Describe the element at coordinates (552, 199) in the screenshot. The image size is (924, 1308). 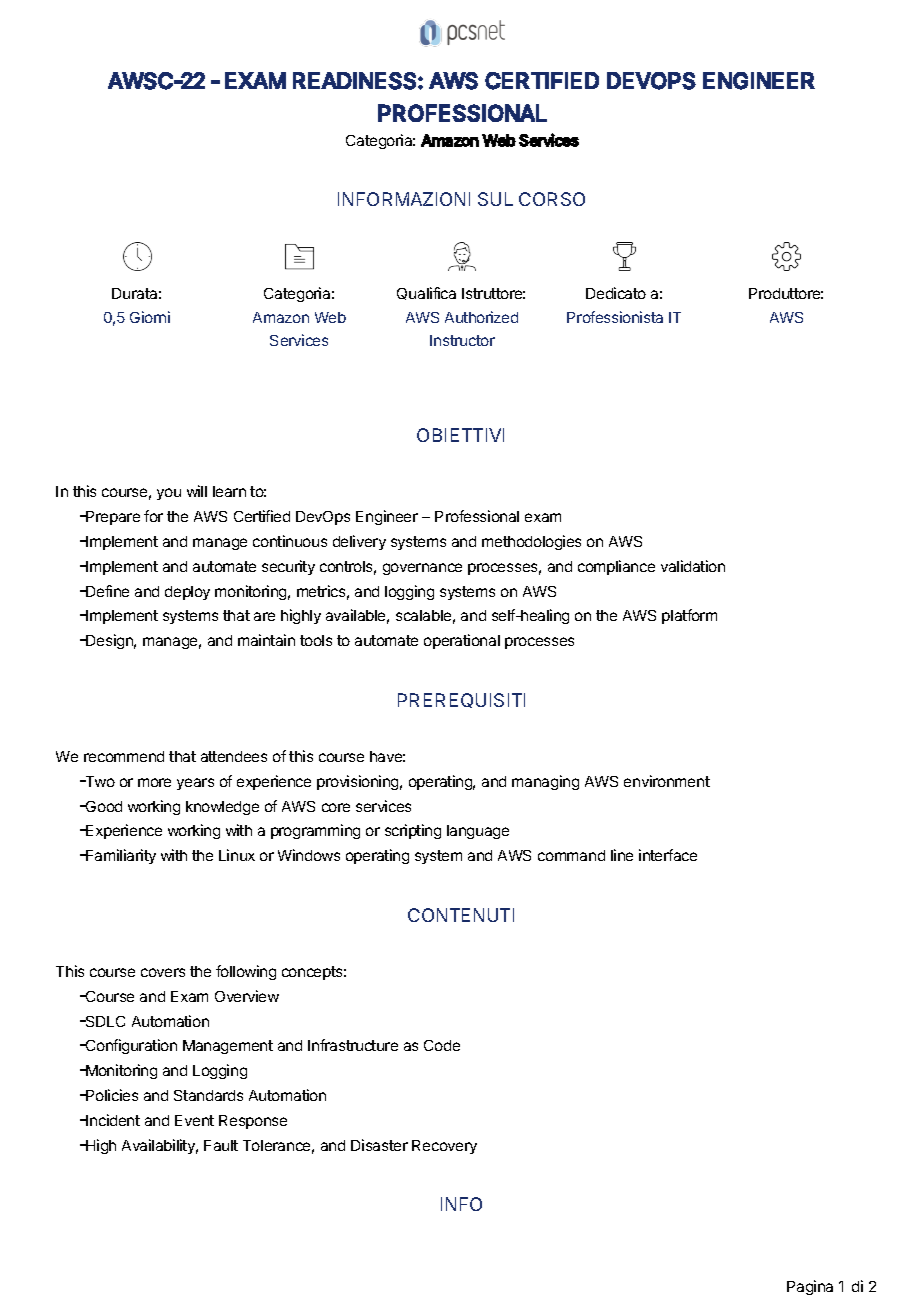
I see `CORSO` at that location.
